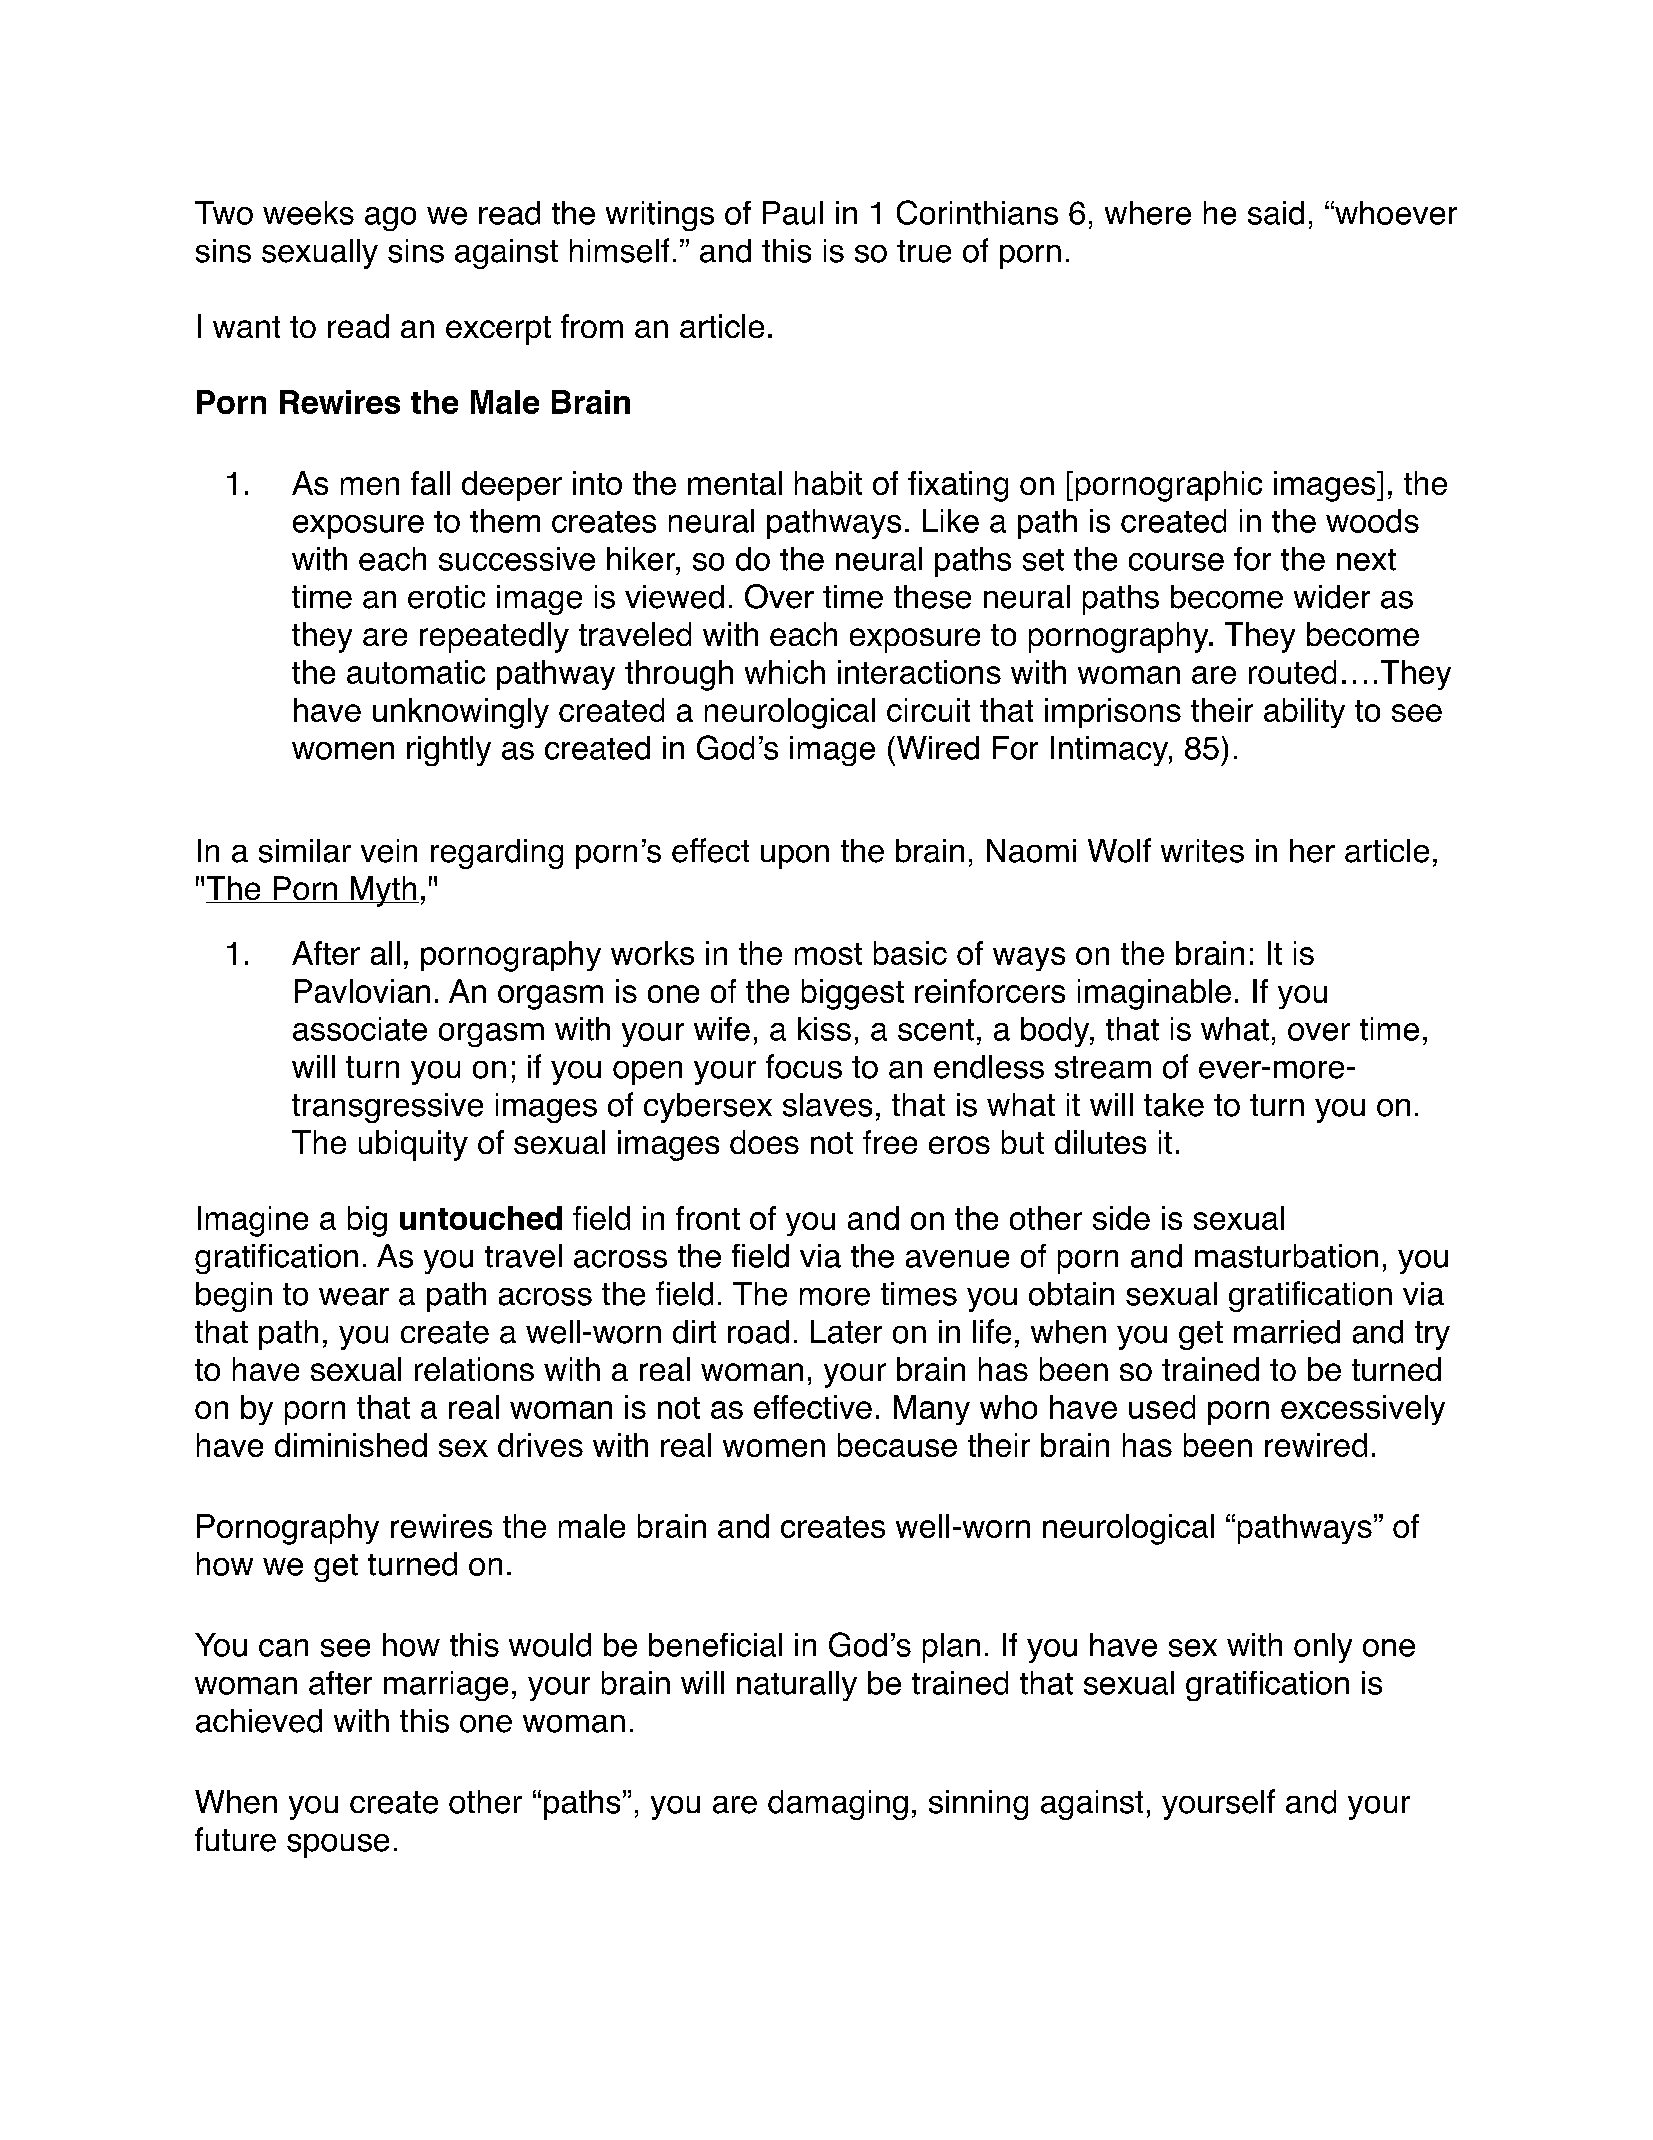  What do you see at coordinates (390, 219) in the screenshot?
I see `ago` at bounding box center [390, 219].
